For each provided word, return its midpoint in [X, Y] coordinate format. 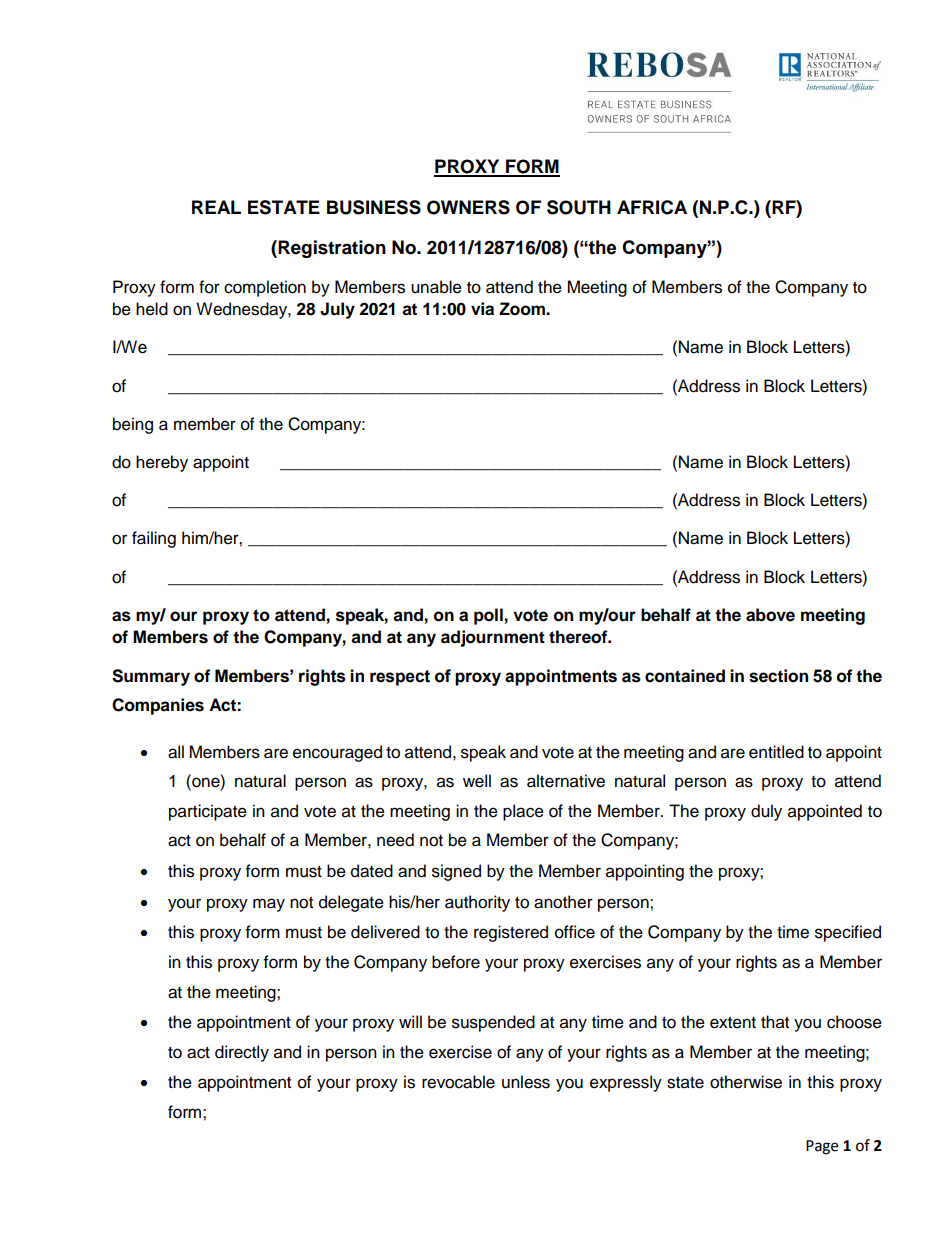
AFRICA [652, 207]
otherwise [746, 1082]
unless [526, 1082]
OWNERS [468, 207]
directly [242, 1053]
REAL [216, 207]
